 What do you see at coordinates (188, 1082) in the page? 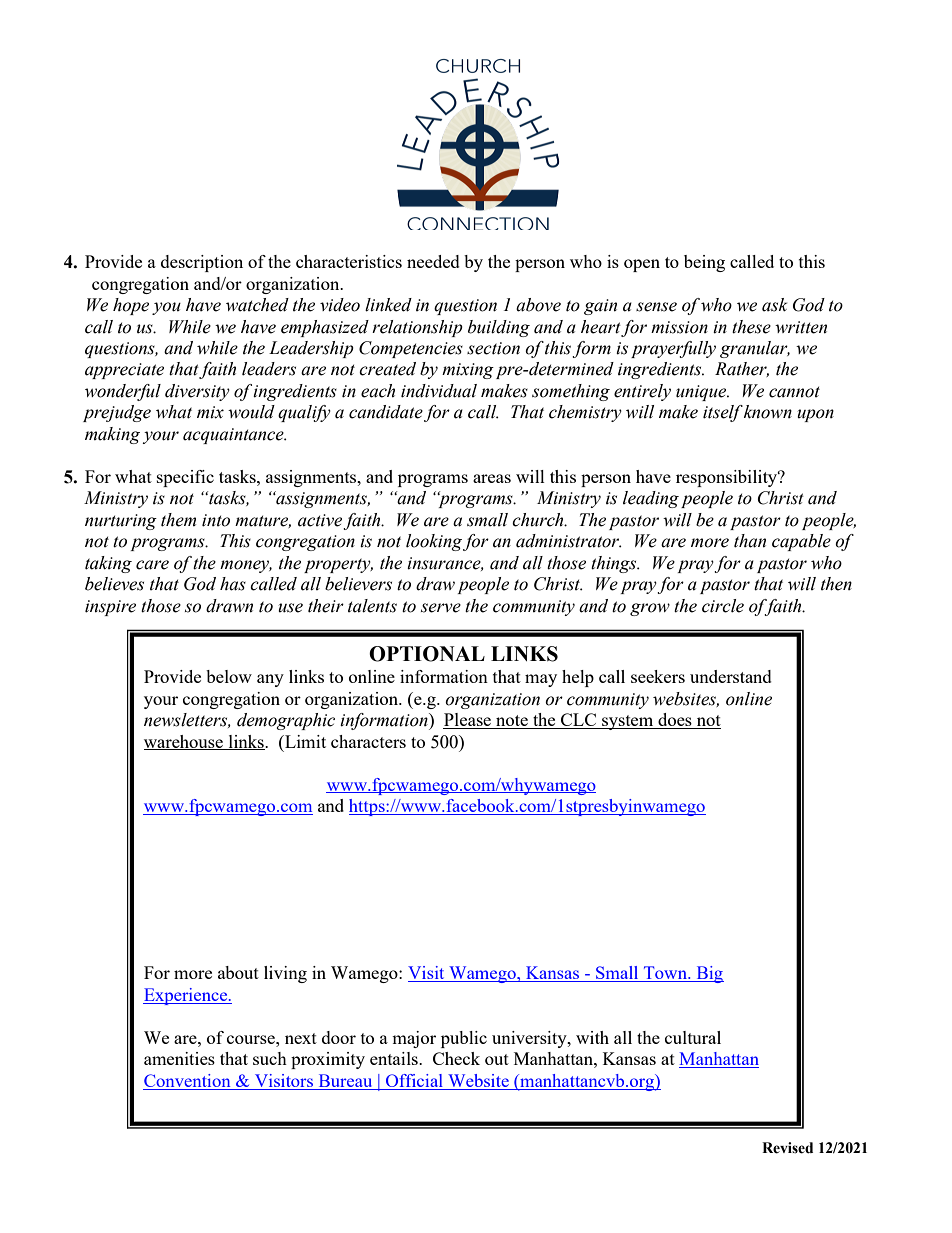
I see `Convention` at bounding box center [188, 1082].
